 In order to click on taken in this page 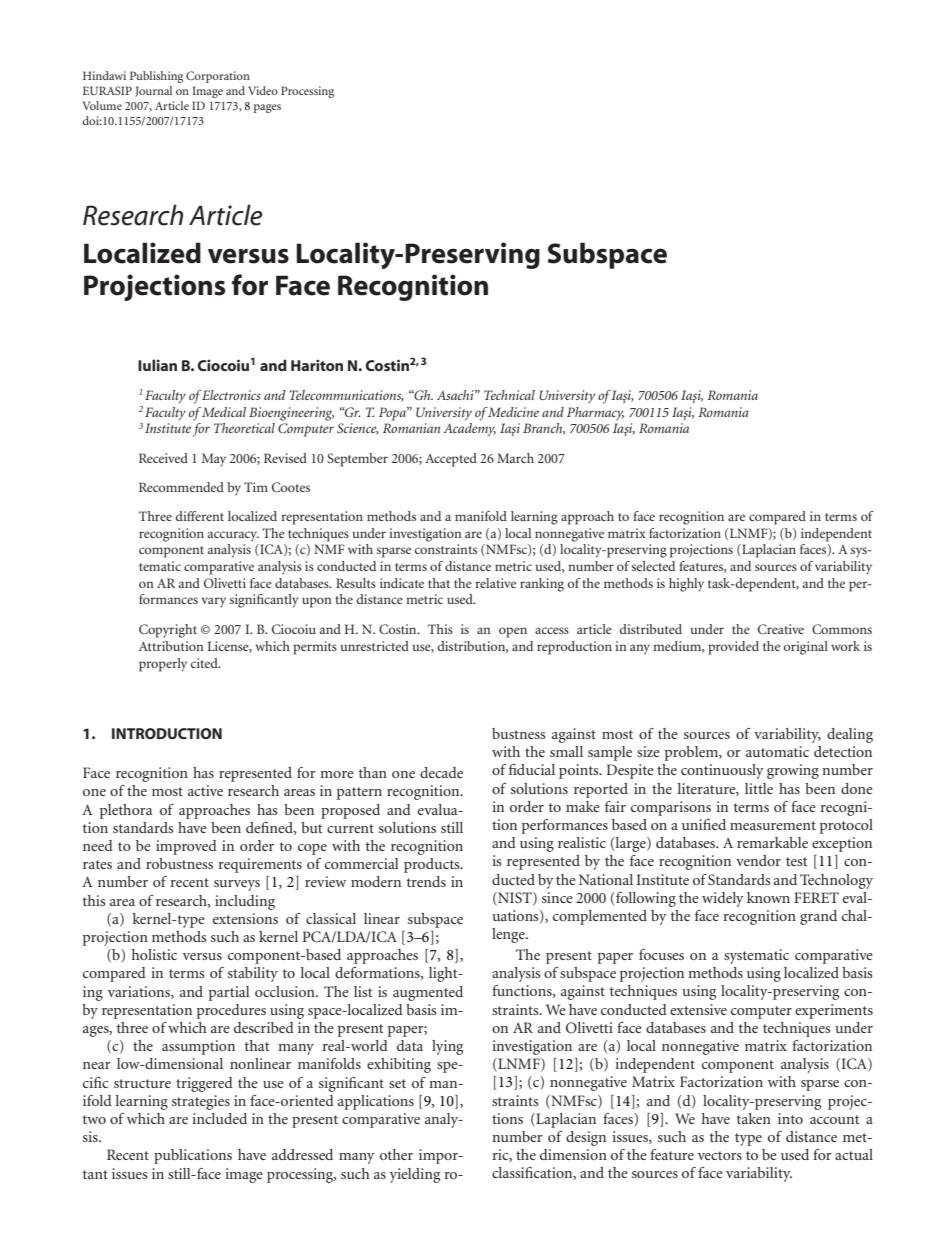, I will do `click(754, 1118)`.
